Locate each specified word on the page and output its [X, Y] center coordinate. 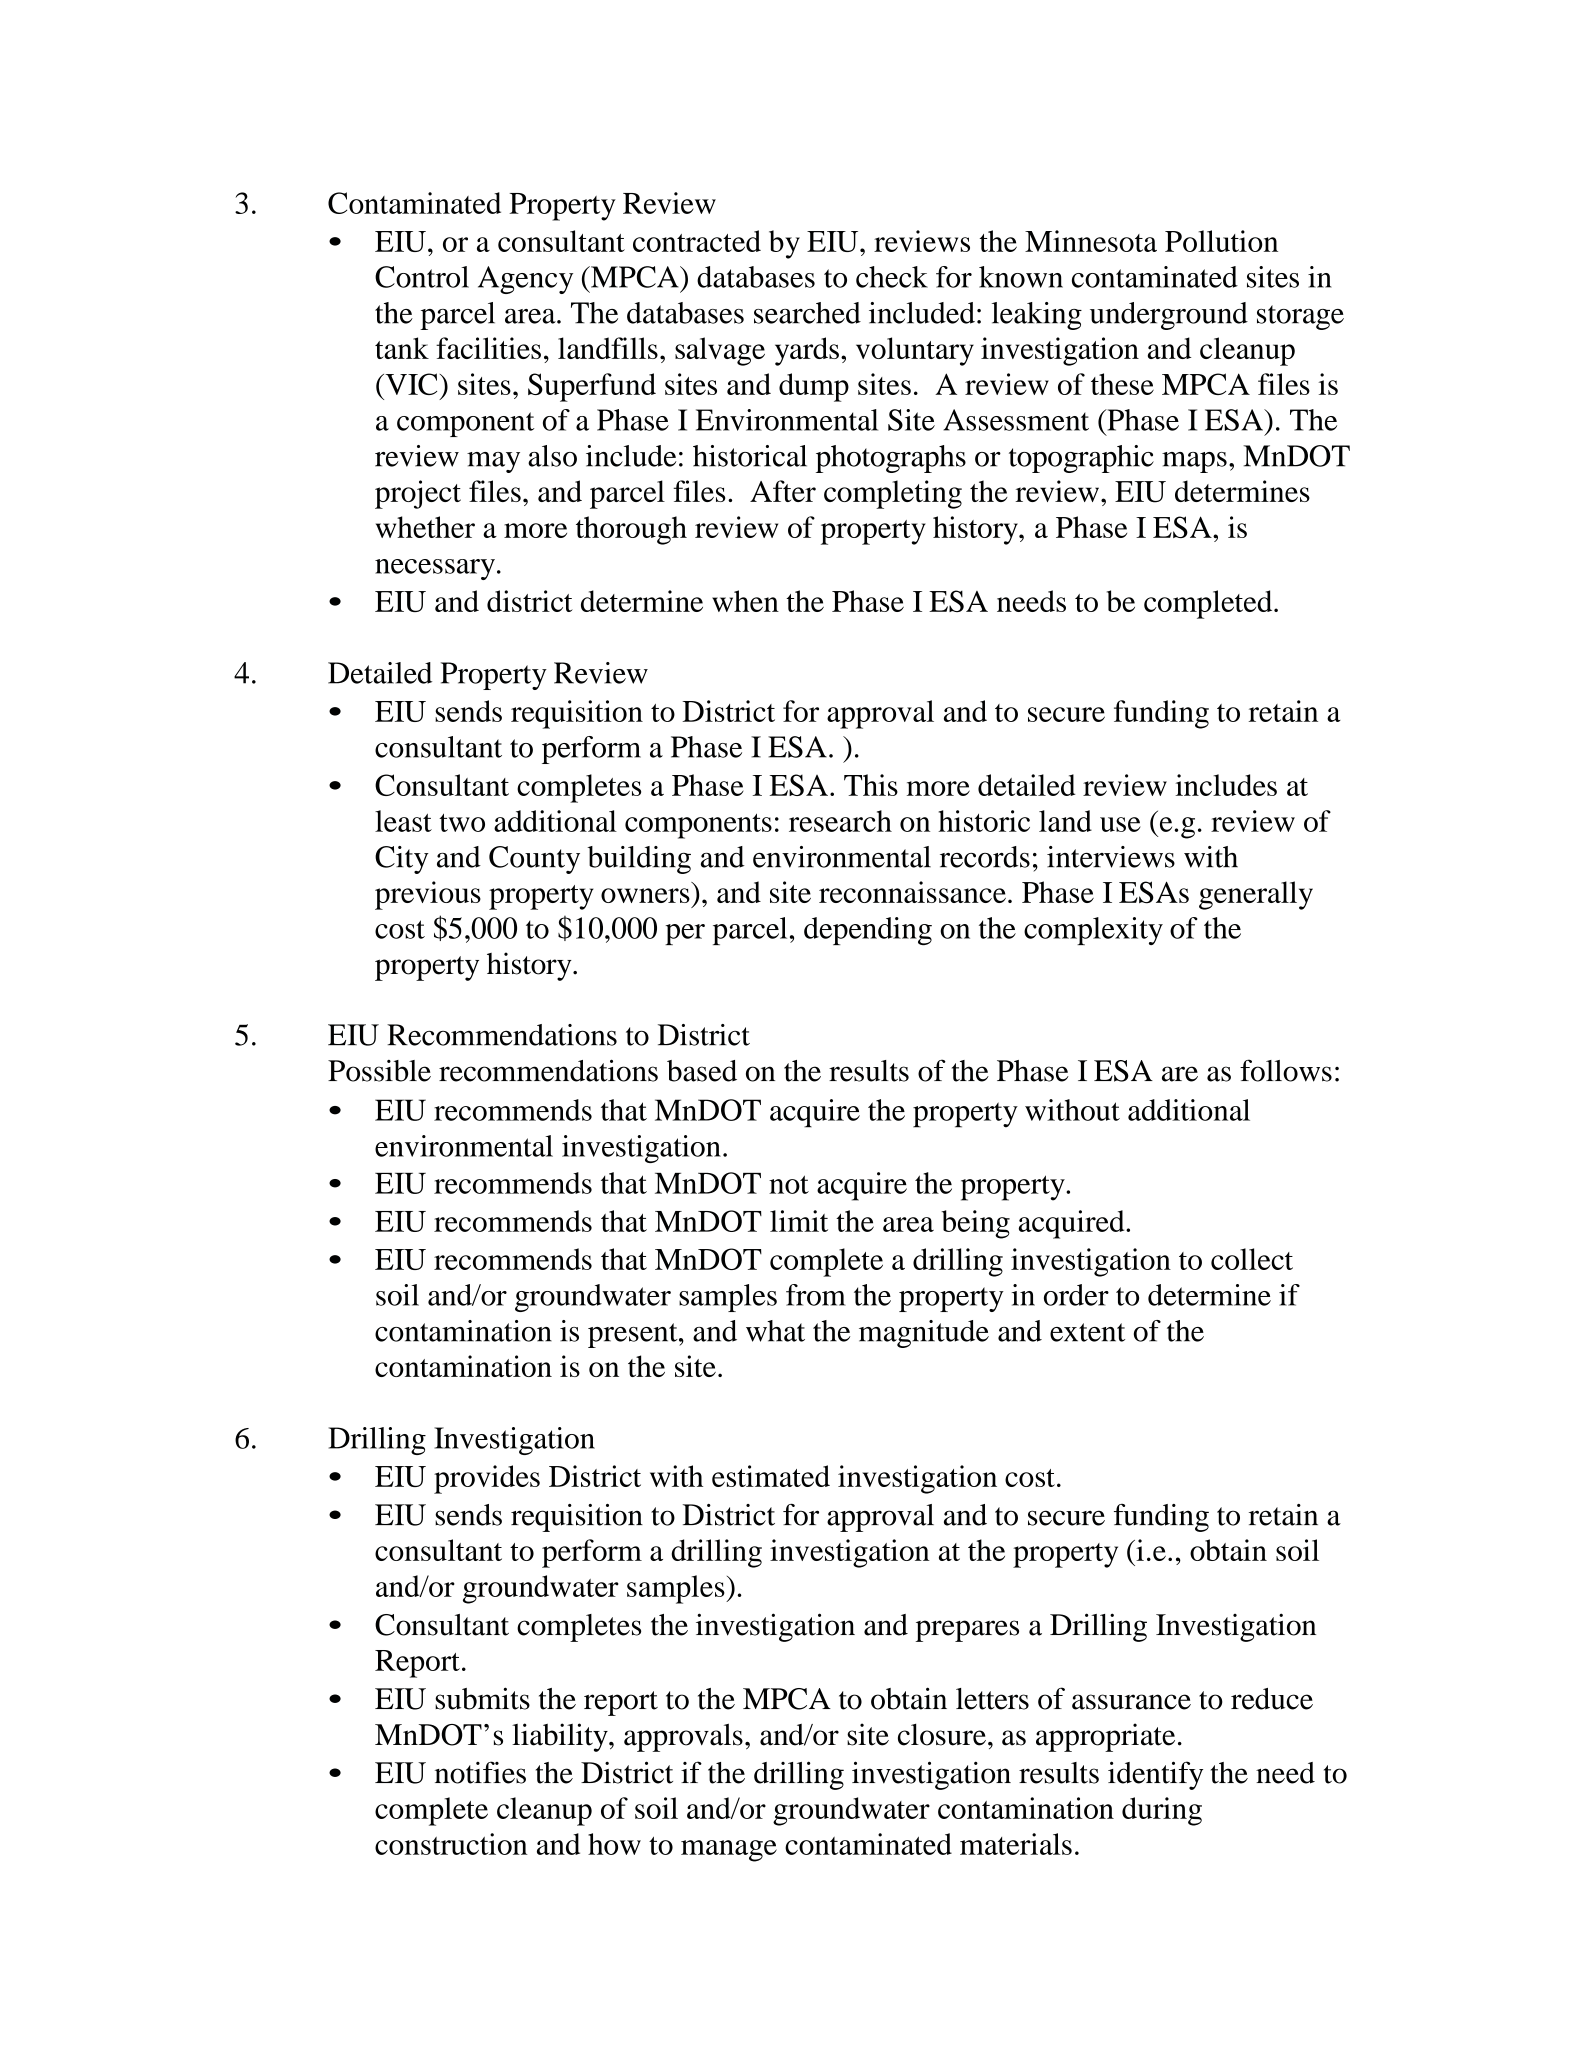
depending [868, 931]
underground [1169, 316]
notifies [480, 1772]
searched [807, 313]
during [1162, 1811]
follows [1286, 1070]
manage [729, 1851]
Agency [525, 280]
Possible [379, 1071]
